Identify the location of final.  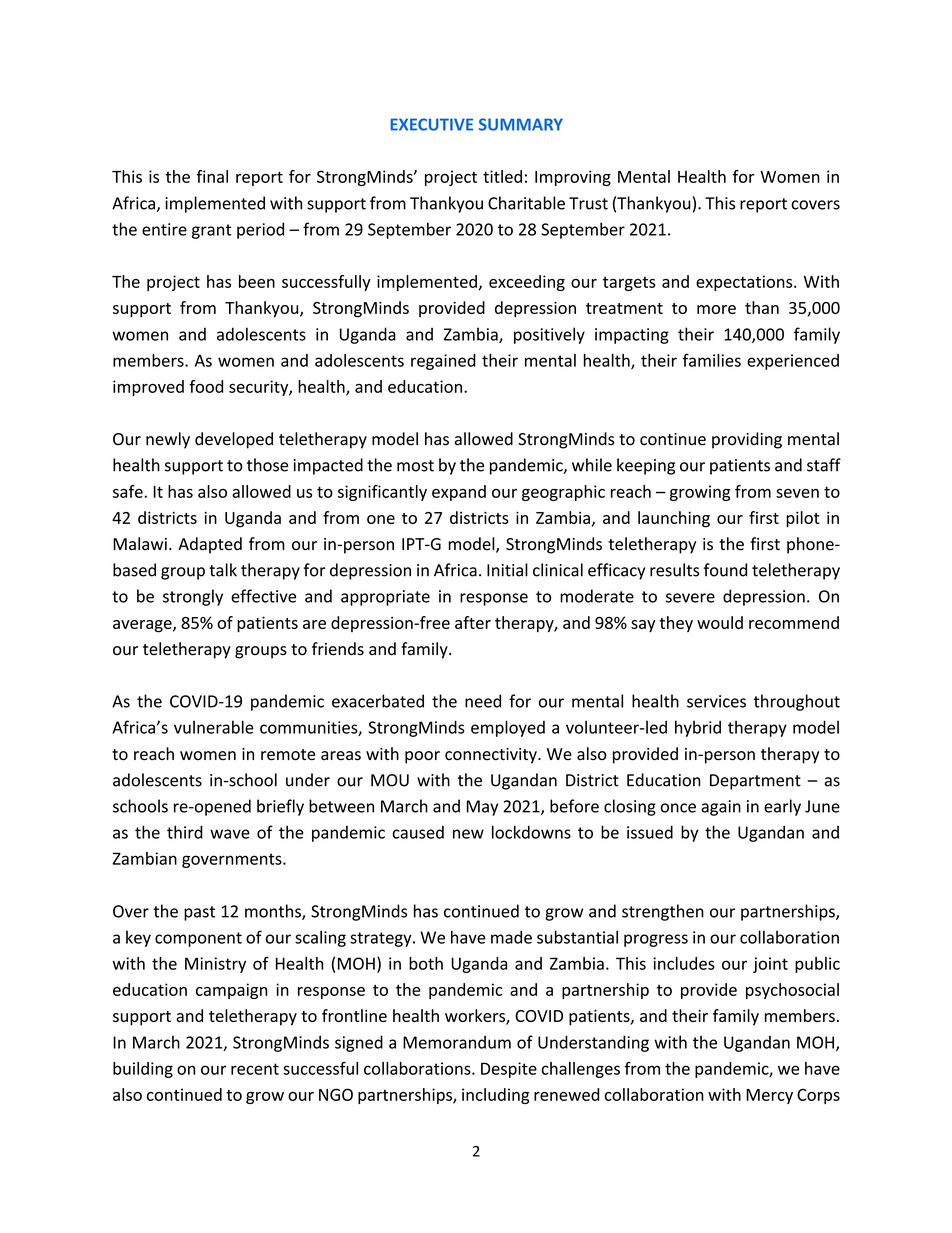
(212, 176).
